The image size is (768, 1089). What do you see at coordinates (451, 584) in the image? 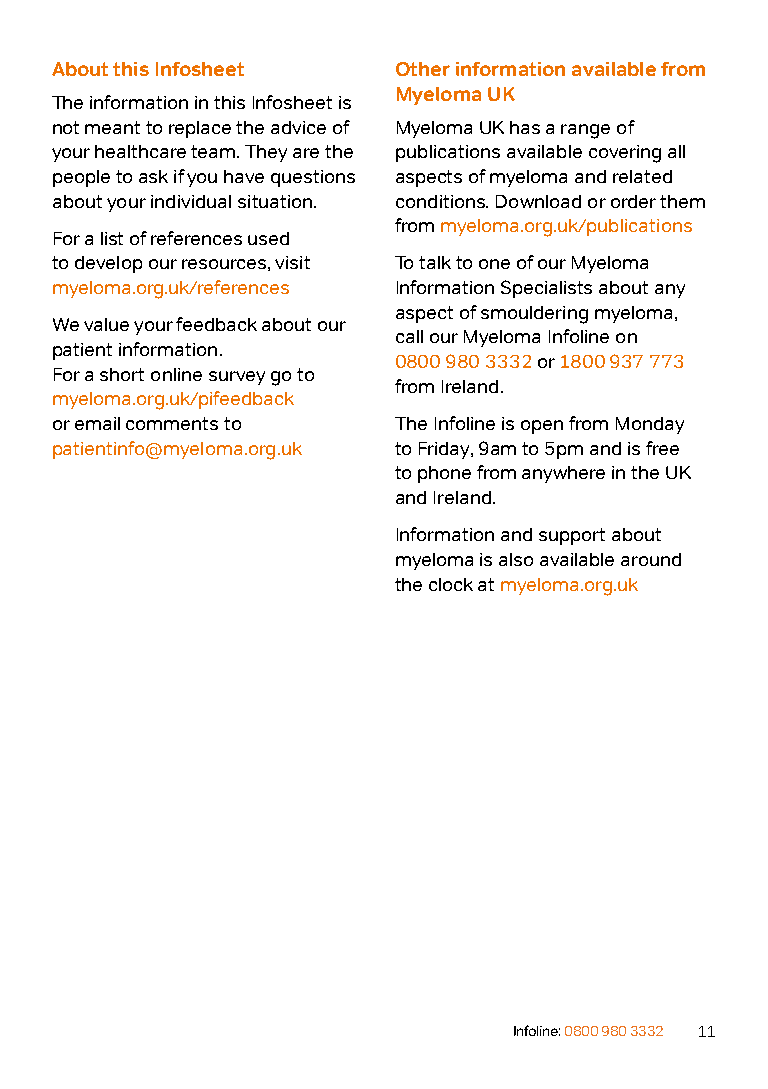
I see `clock` at bounding box center [451, 584].
